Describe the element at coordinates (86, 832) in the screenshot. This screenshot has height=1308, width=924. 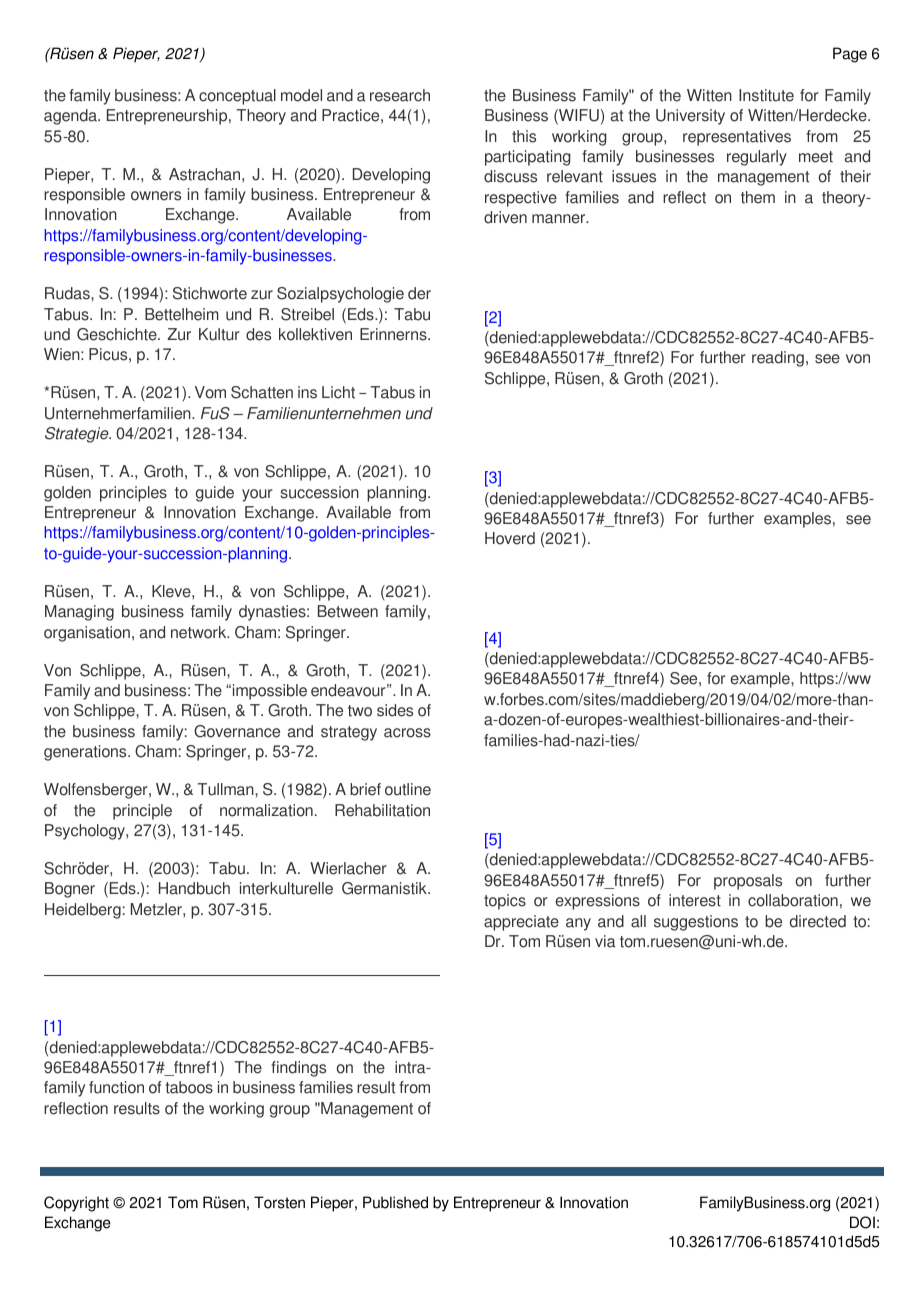
I see `Psychology` at that location.
